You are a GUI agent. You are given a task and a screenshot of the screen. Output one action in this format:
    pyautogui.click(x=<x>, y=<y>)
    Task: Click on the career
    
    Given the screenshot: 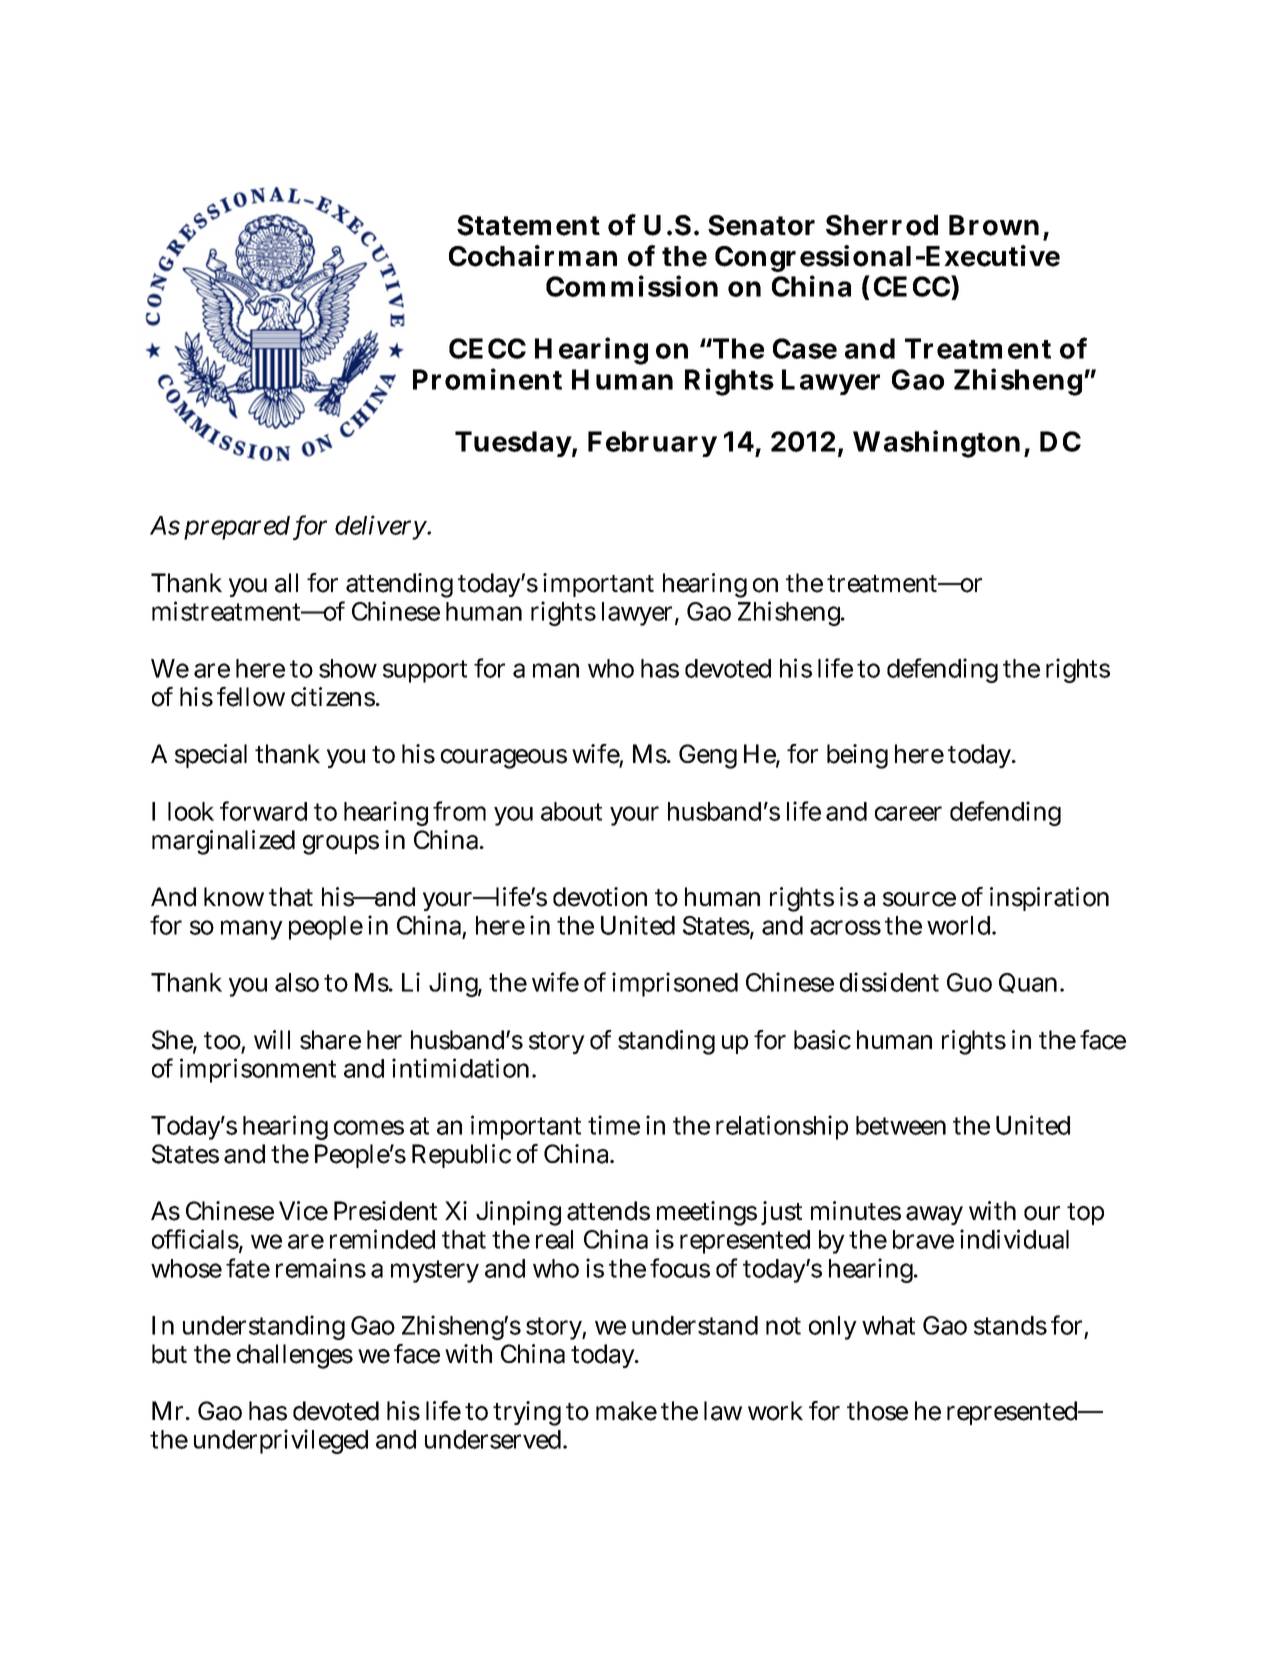 What is the action you would take?
    pyautogui.click(x=908, y=813)
